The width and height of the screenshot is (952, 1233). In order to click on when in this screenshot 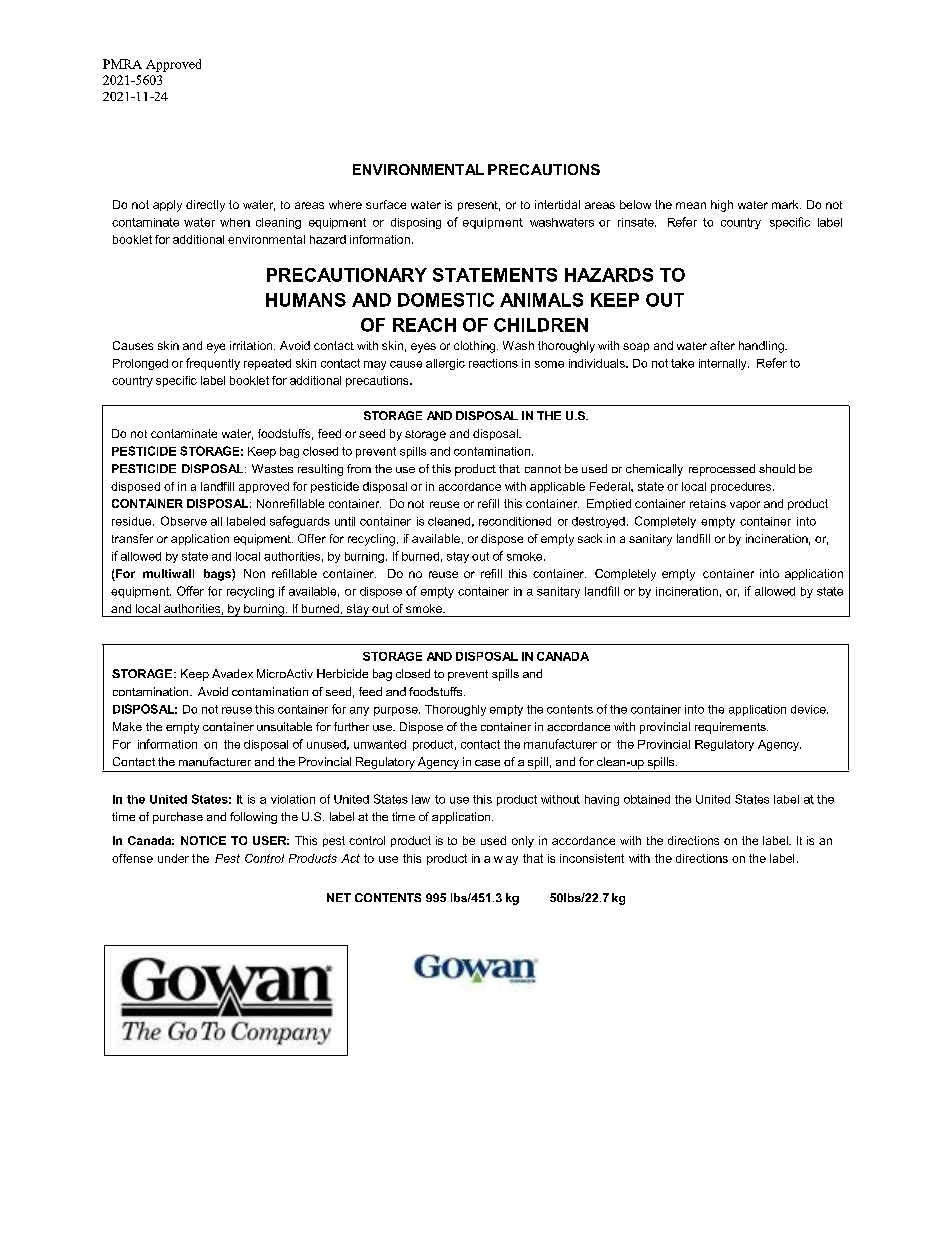, I will do `click(235, 222)`.
